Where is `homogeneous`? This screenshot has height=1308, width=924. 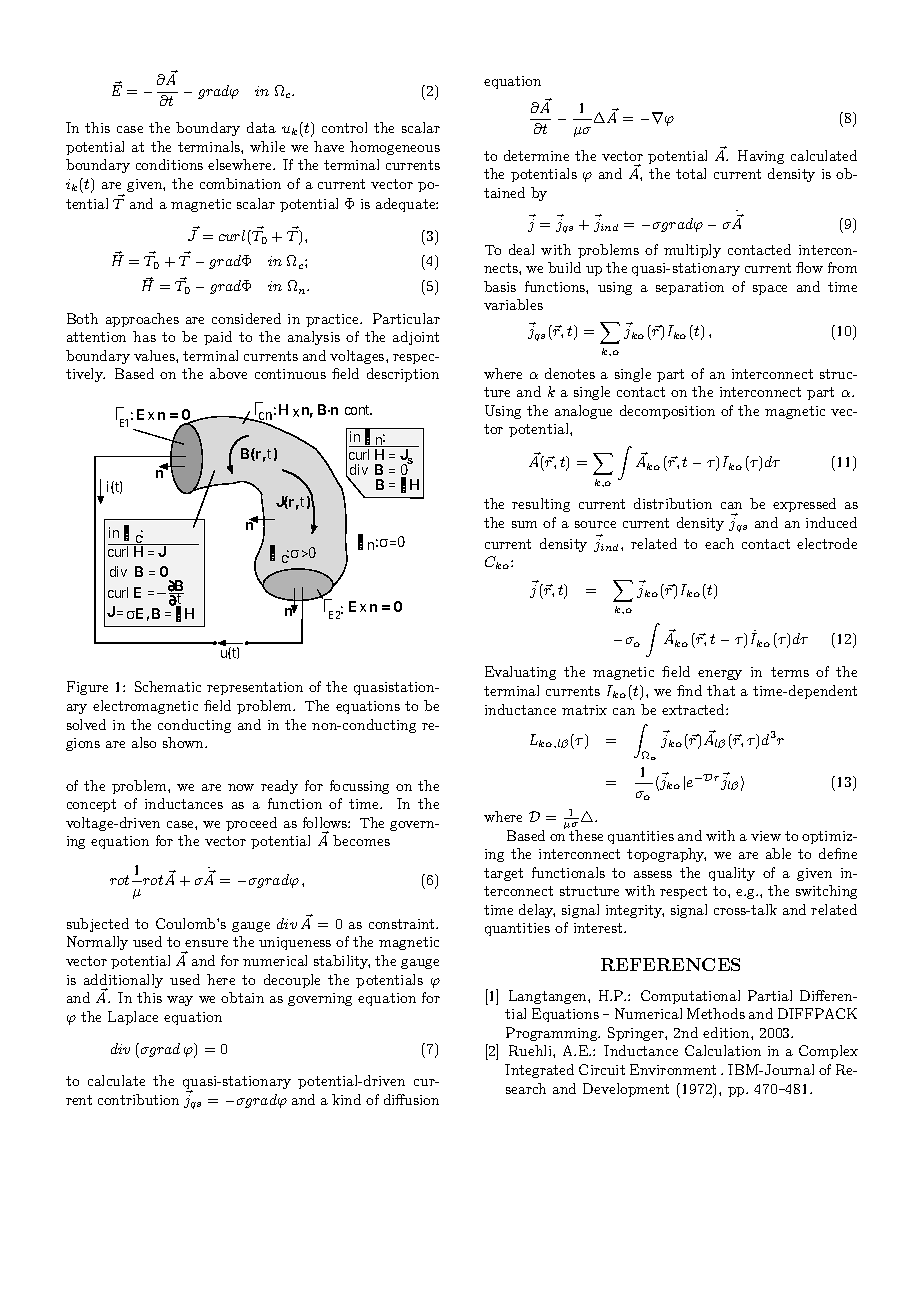
homogeneous is located at coordinates (395, 148).
